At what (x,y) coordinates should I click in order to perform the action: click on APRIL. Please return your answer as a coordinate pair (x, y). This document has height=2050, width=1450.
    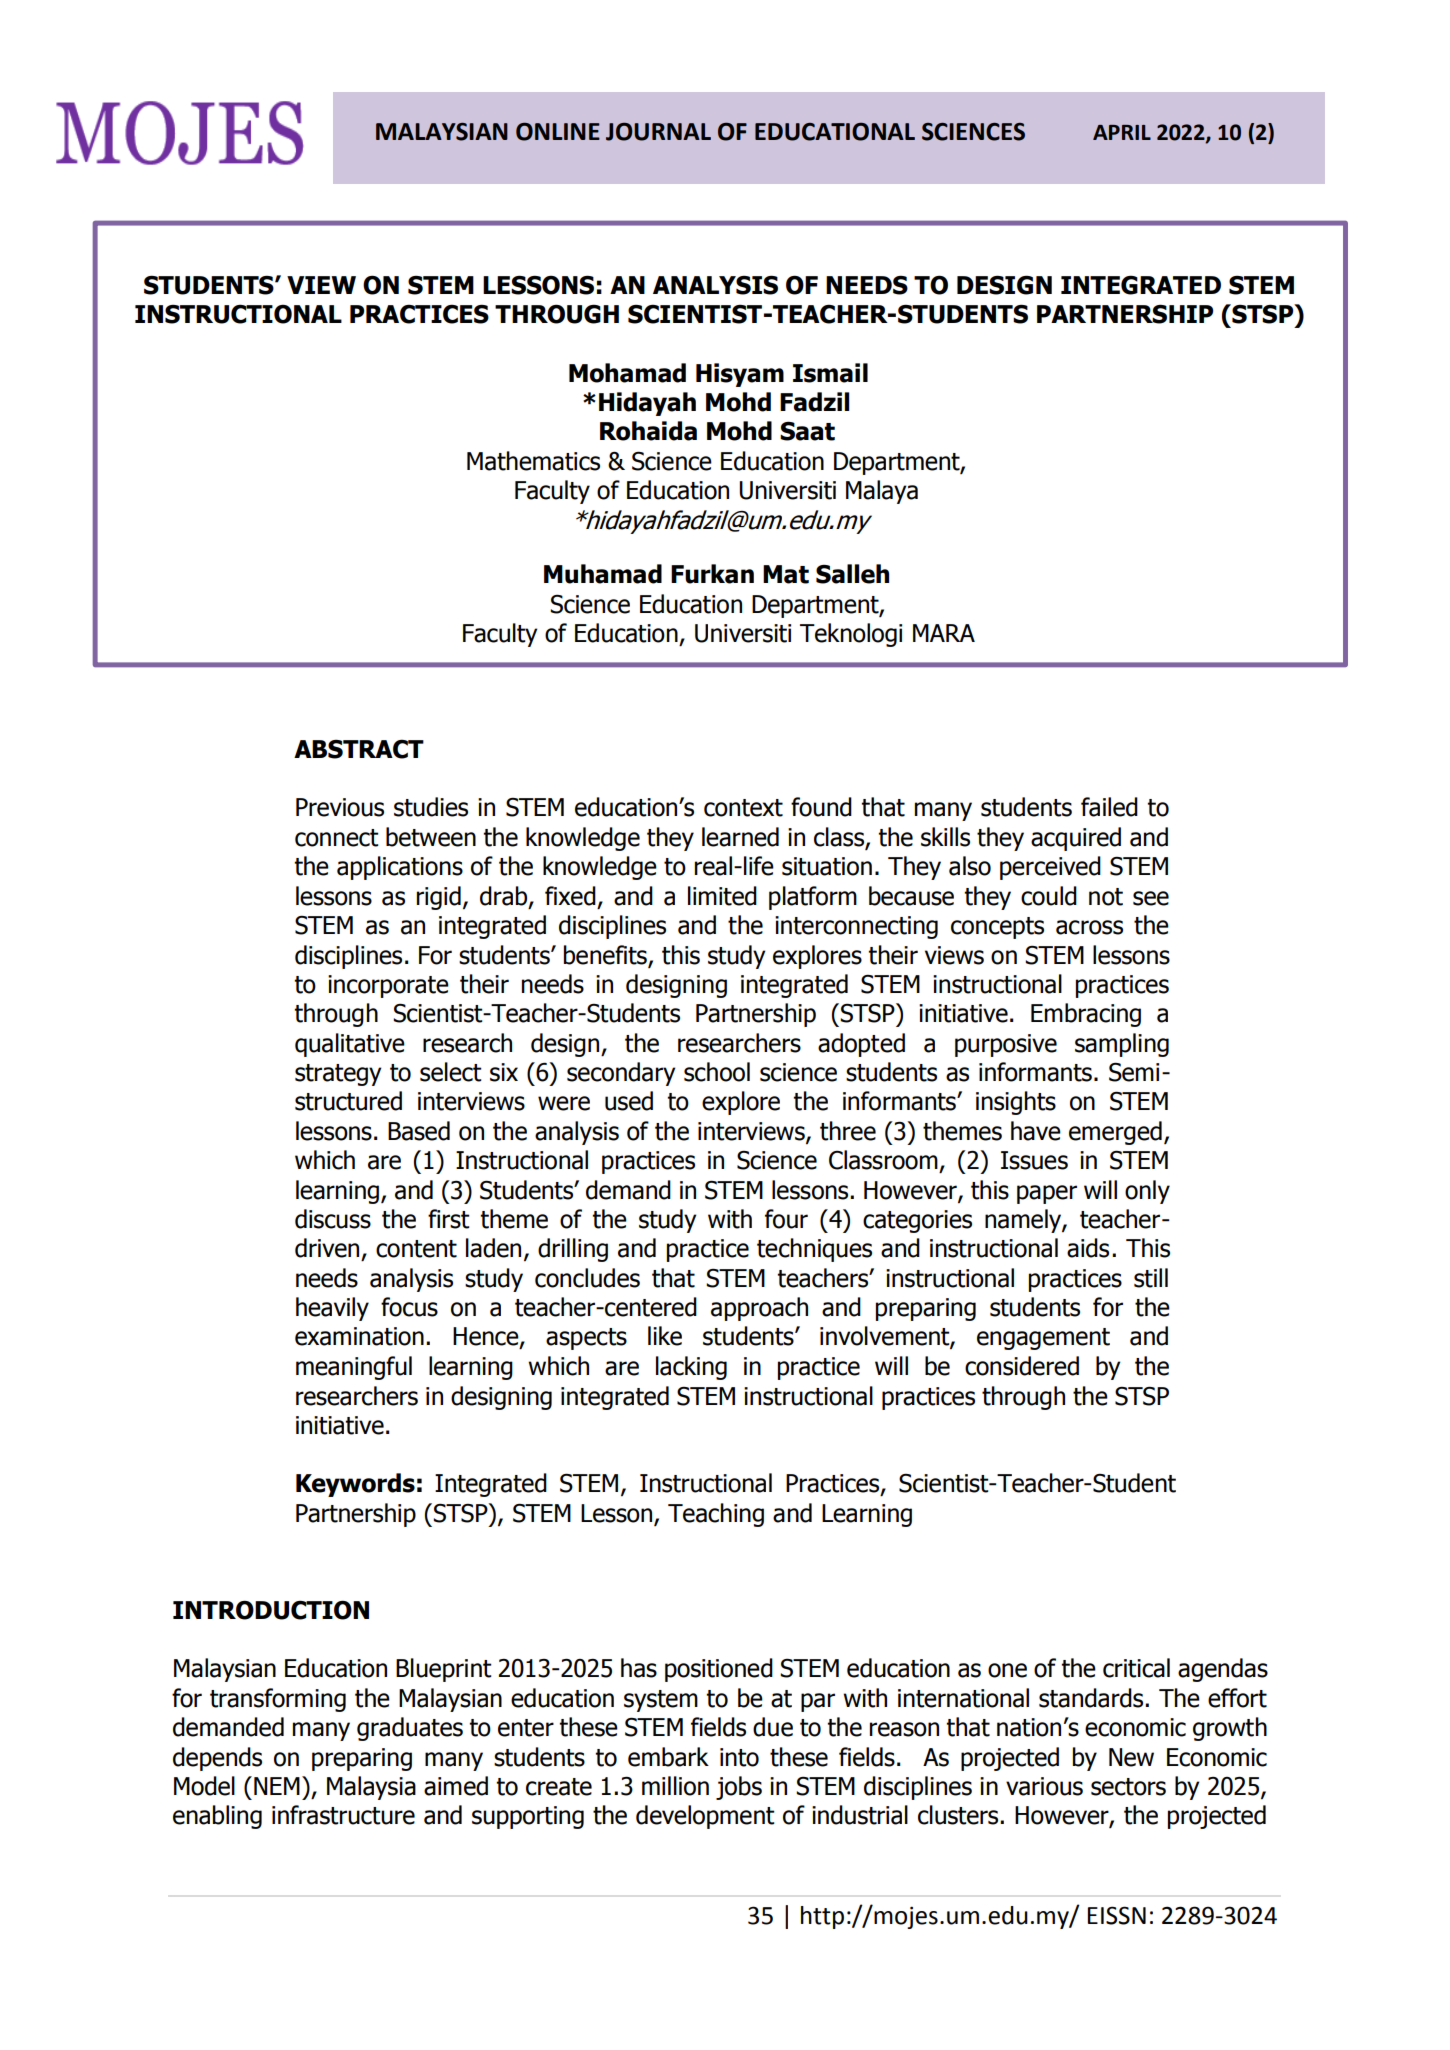
    Looking at the image, I should click on (1122, 132).
